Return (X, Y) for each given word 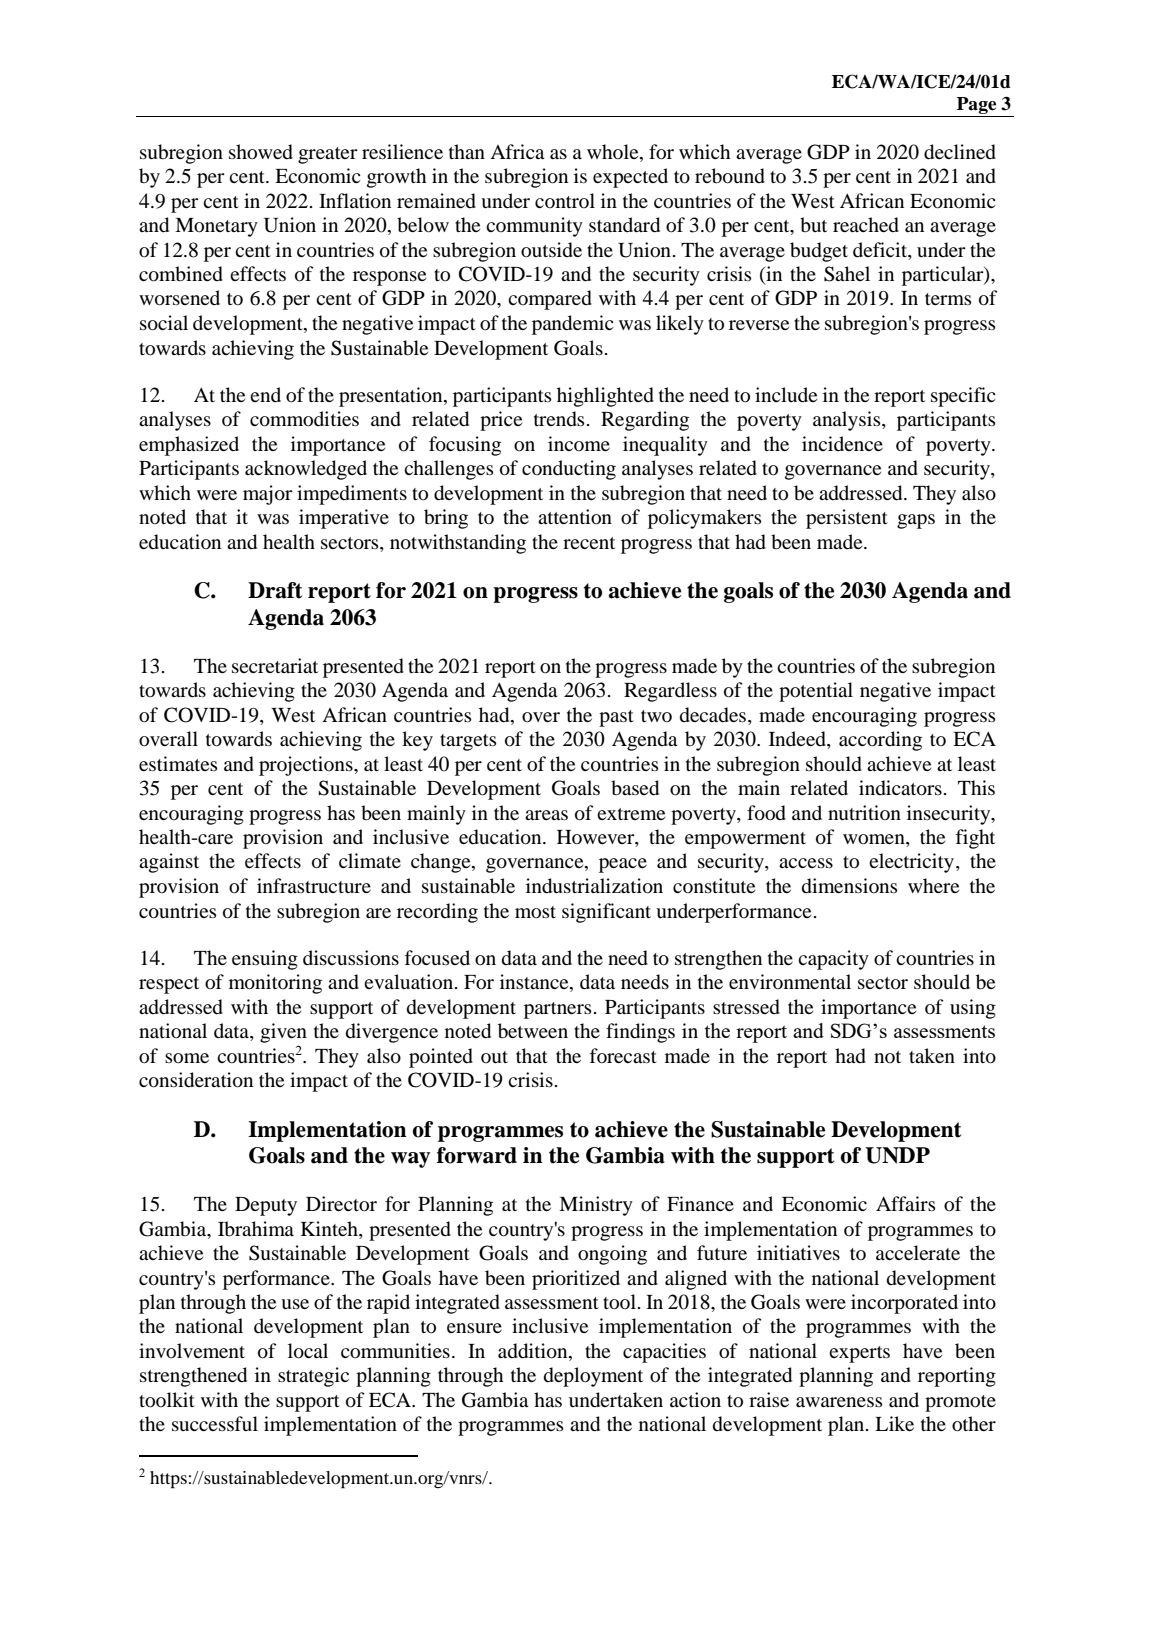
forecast (623, 1055)
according (880, 741)
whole (614, 153)
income (579, 443)
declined (960, 152)
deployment (593, 1377)
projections (307, 766)
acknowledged (306, 470)
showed (261, 152)
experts (859, 1354)
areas (546, 815)
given (283, 1033)
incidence (842, 443)
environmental (790, 981)
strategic (313, 1377)
